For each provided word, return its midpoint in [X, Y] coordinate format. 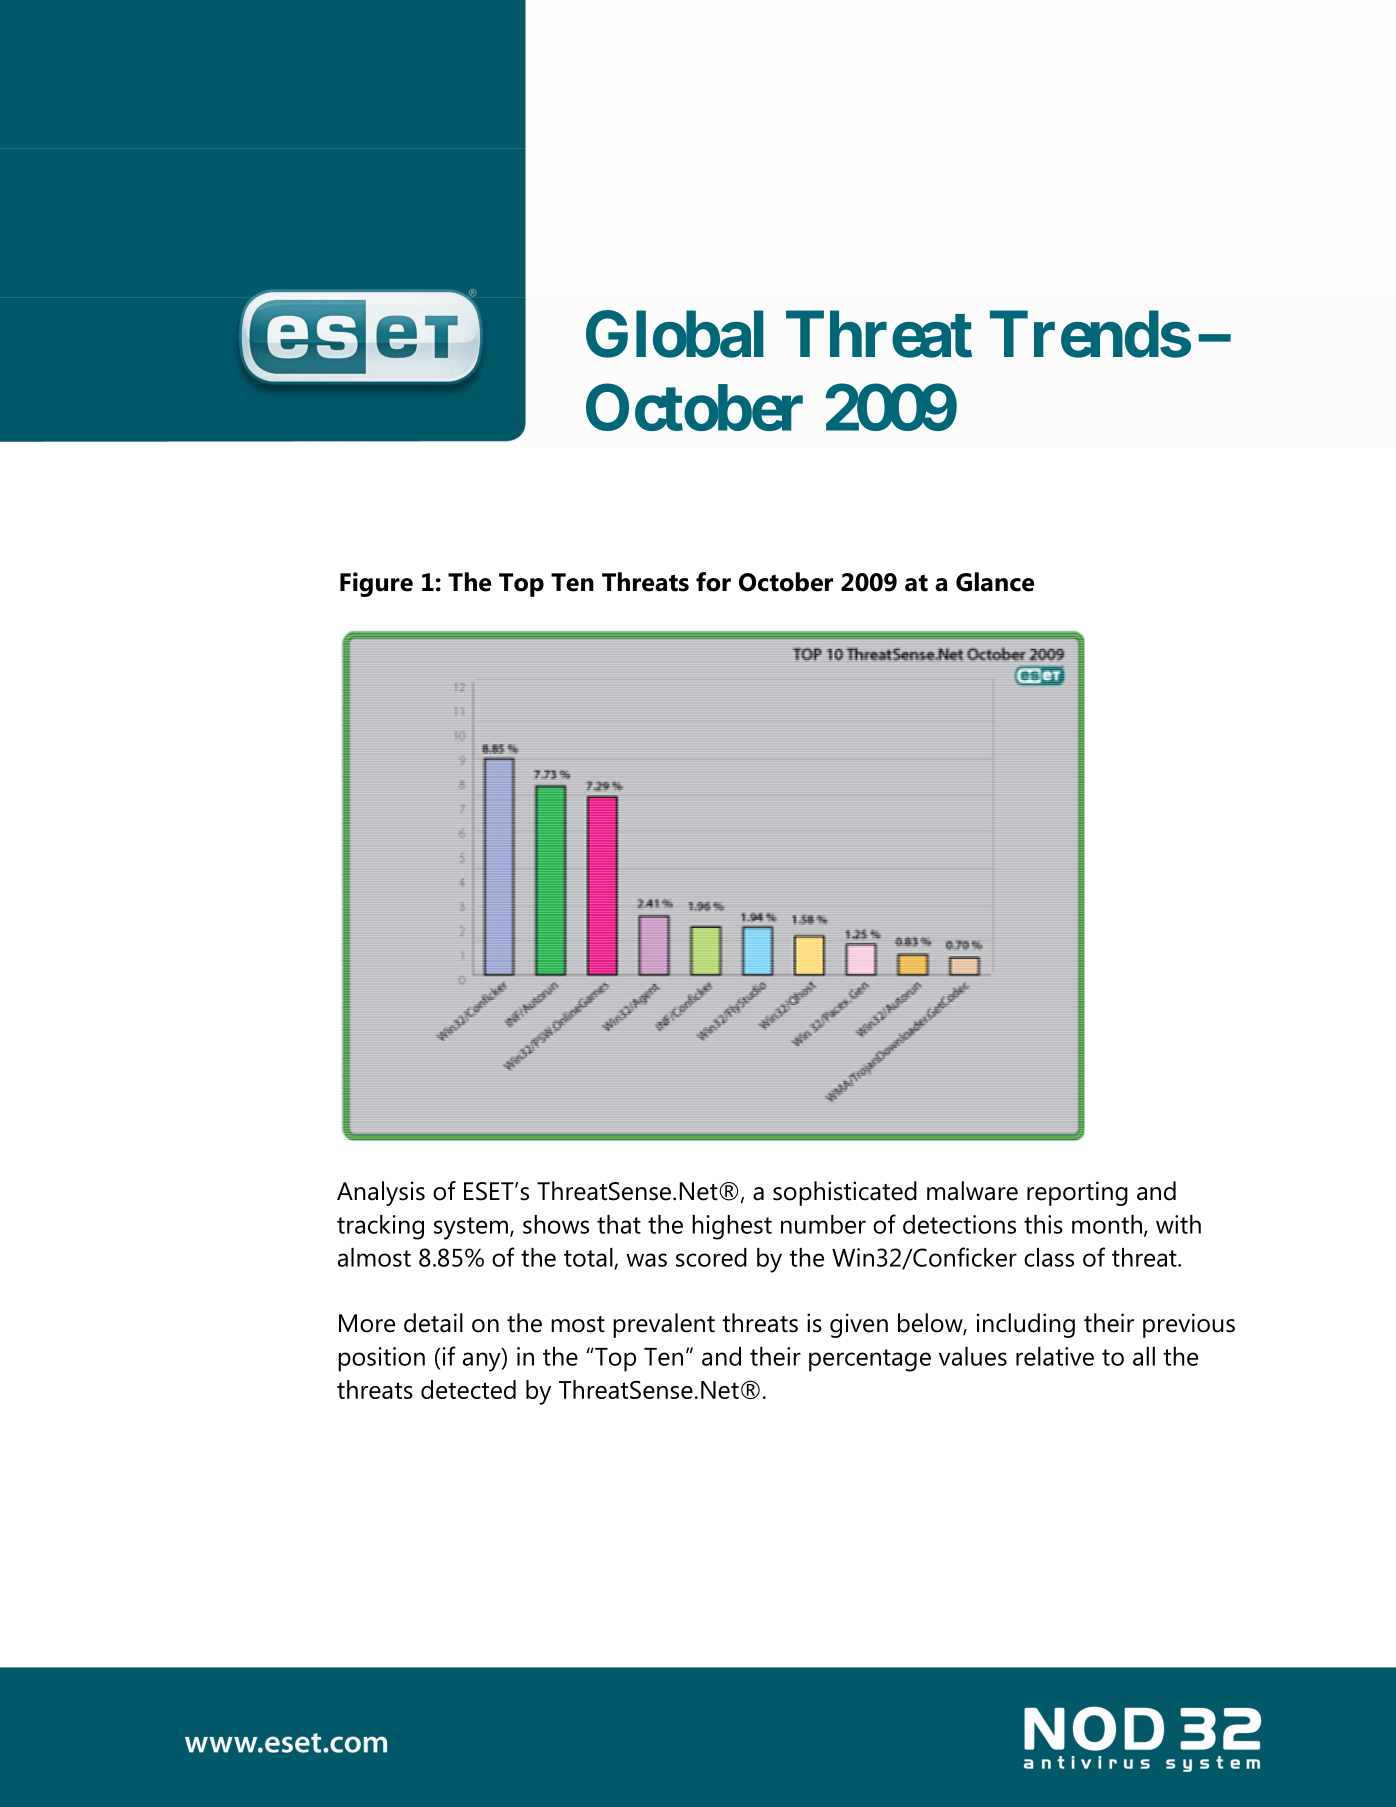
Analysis [381, 1193]
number [823, 1224]
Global [675, 334]
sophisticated [845, 1193]
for [713, 582]
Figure [376, 584]
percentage [870, 1360]
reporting [1077, 1193]
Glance [995, 582]
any [483, 1362]
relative [1055, 1356]
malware [972, 1191]
